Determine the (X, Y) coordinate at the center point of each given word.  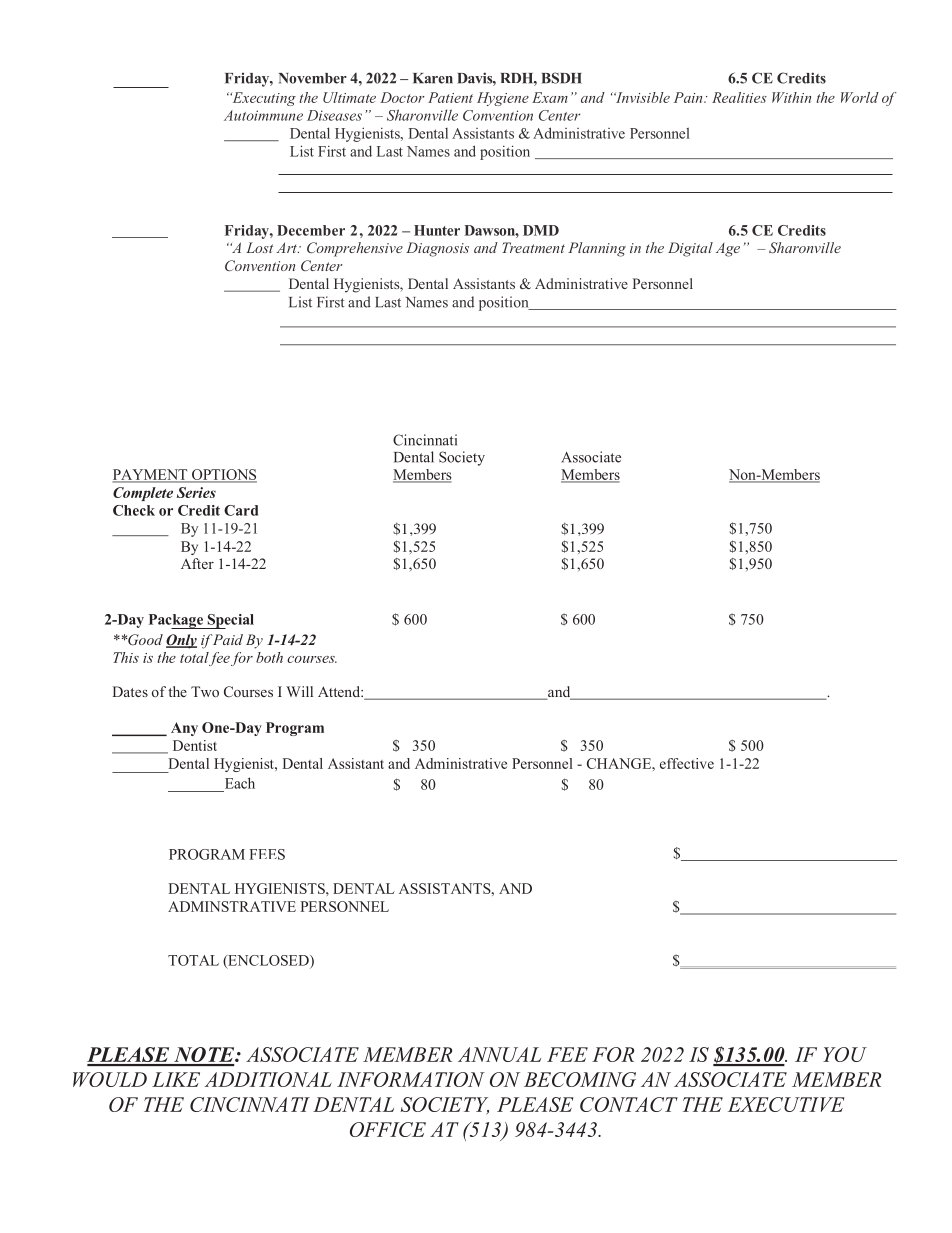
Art (287, 247)
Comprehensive (355, 249)
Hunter (437, 230)
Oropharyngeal (751, 544)
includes (336, 192)
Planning (597, 249)
